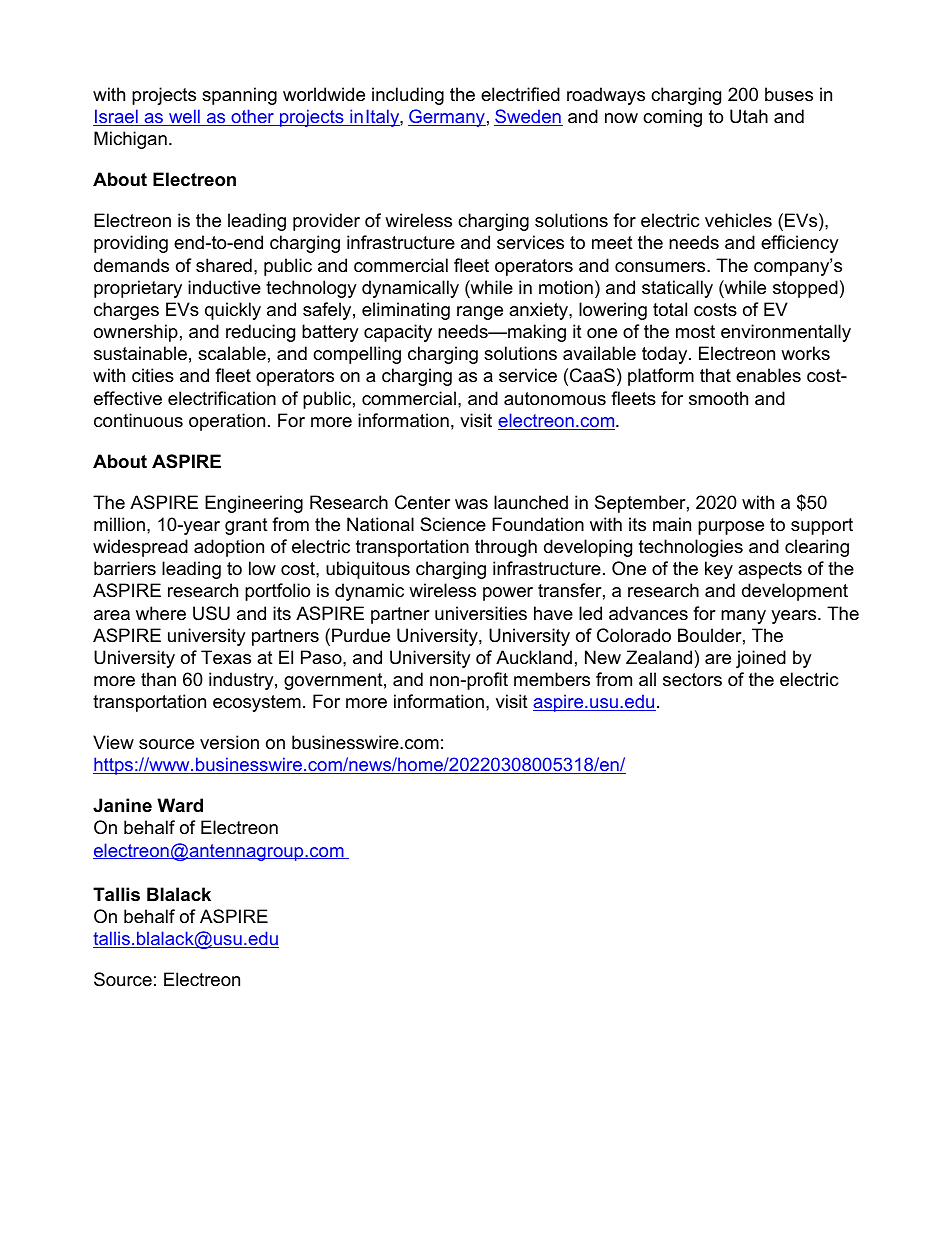 Image resolution: width=952 pixels, height=1233 pixels. I want to click on Sweden, so click(528, 117).
